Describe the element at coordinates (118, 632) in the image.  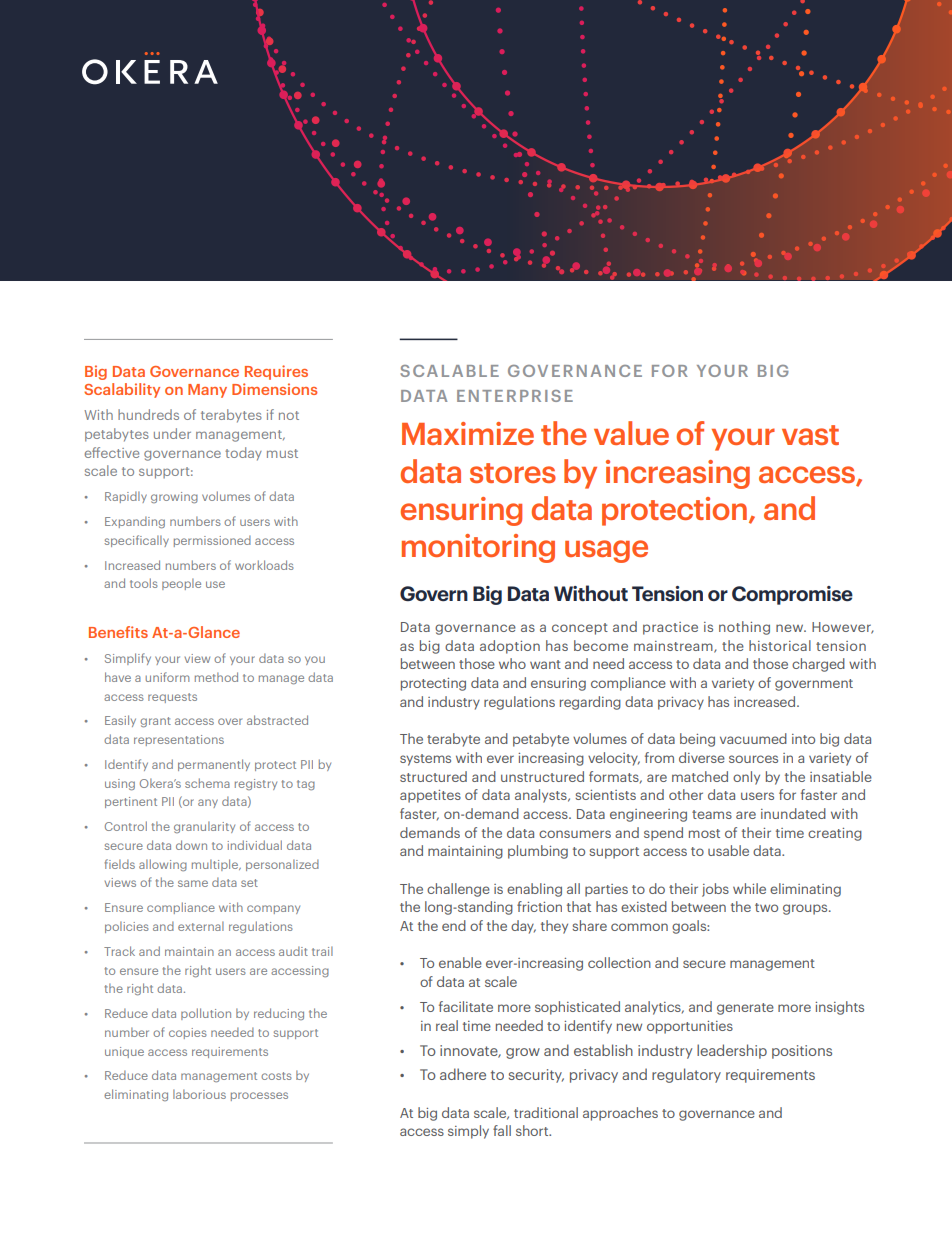
I see `Benefits` at that location.
